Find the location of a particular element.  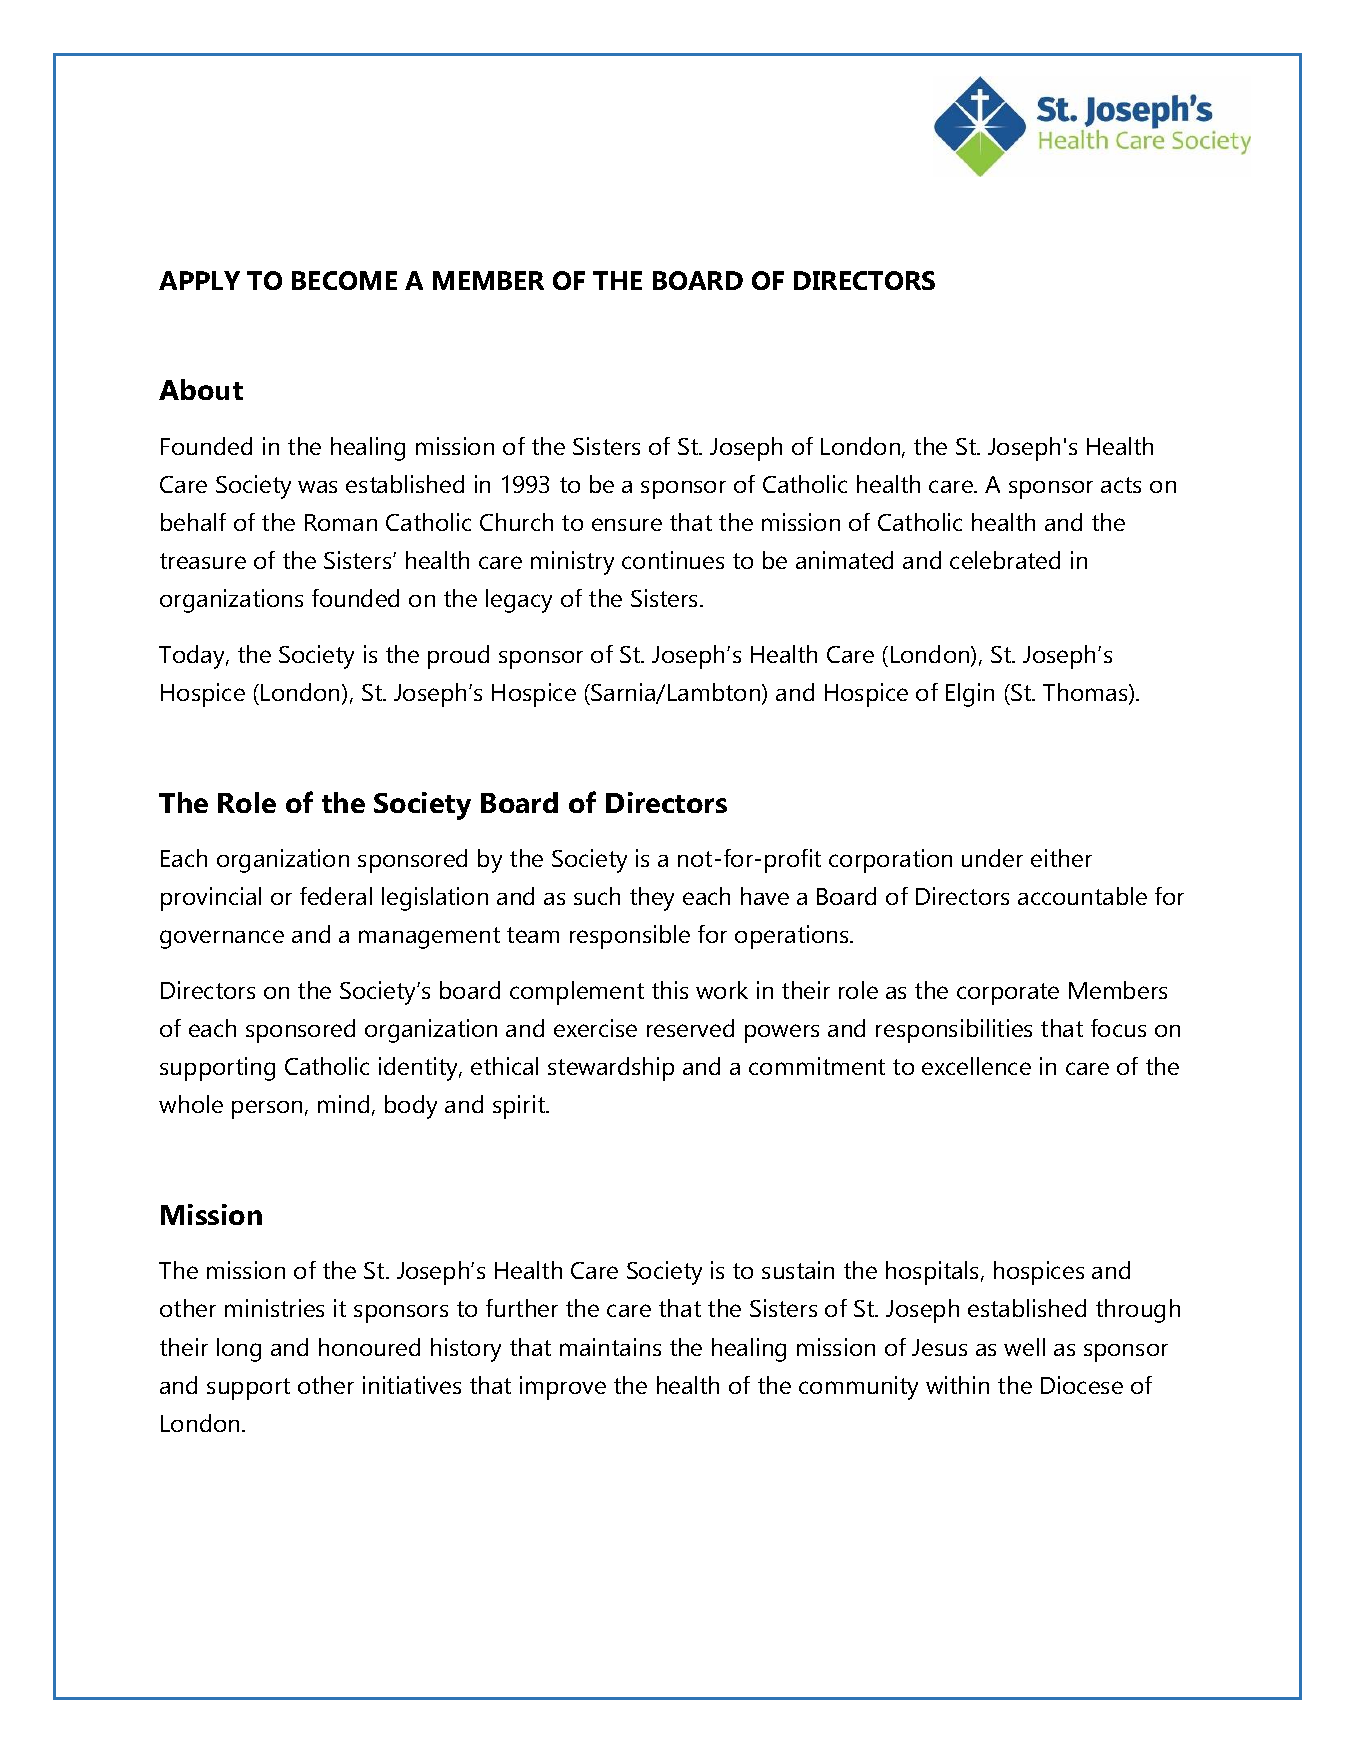

long is located at coordinates (239, 1350).
